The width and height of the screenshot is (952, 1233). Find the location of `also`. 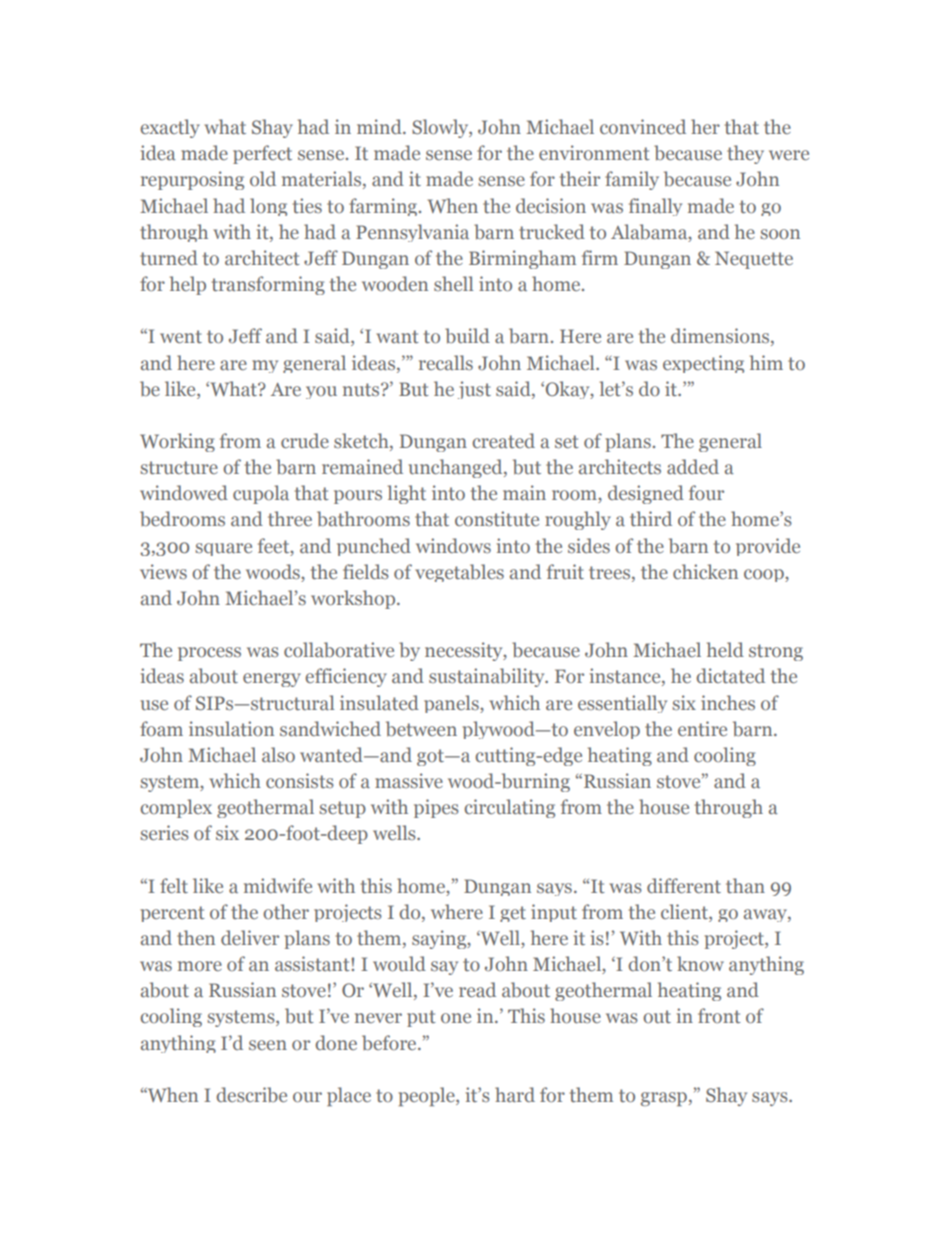

also is located at coordinates (278, 754).
